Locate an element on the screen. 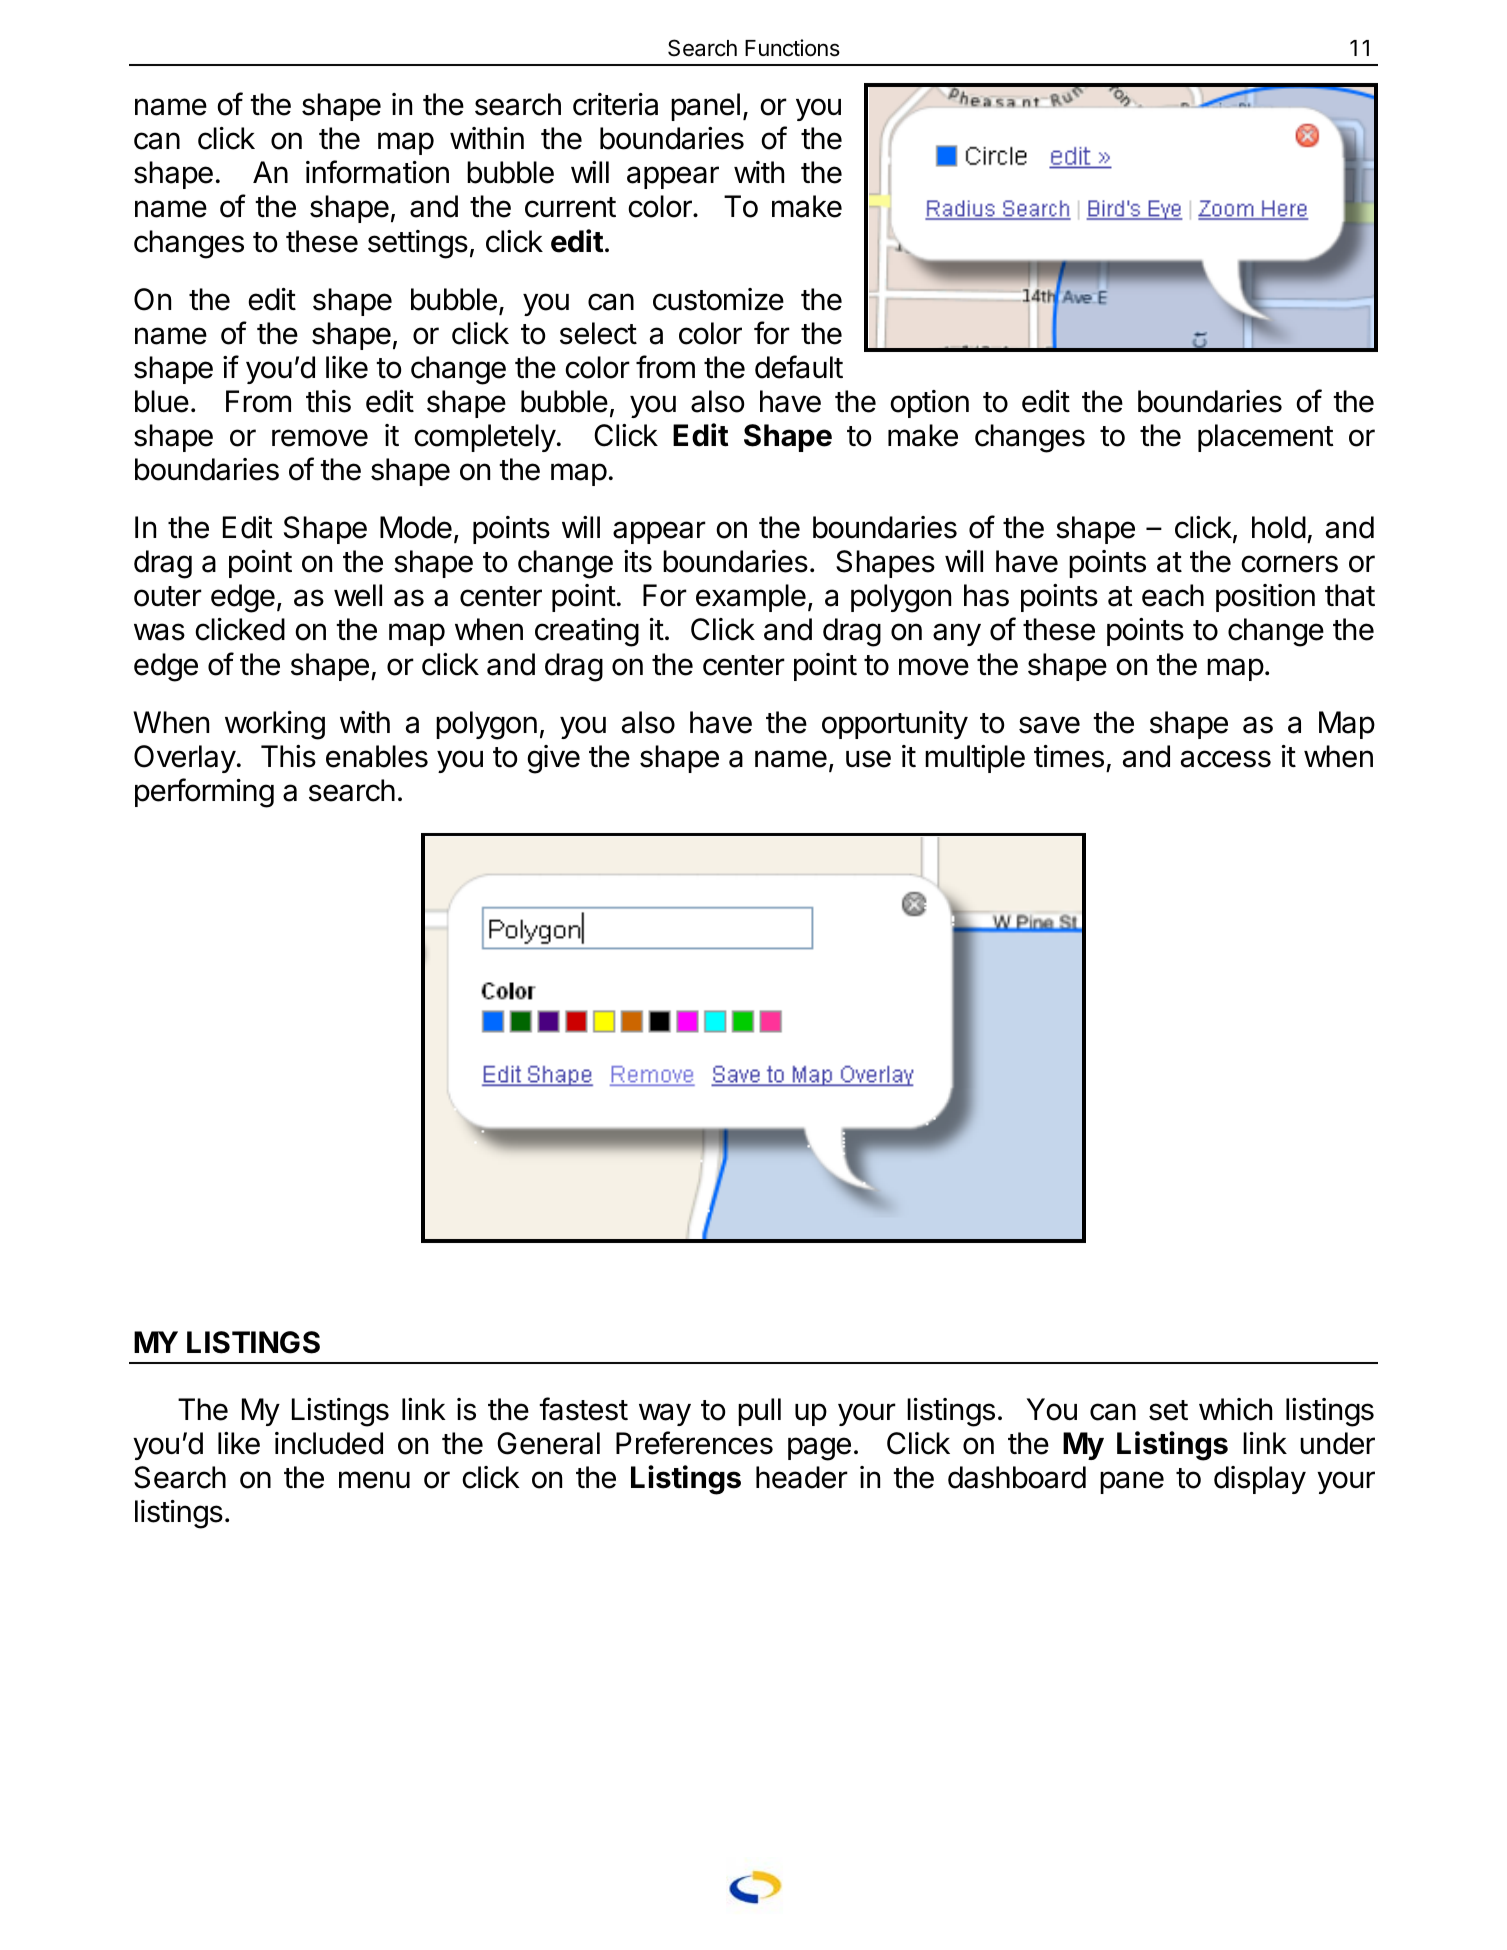  placement is located at coordinates (1266, 438).
